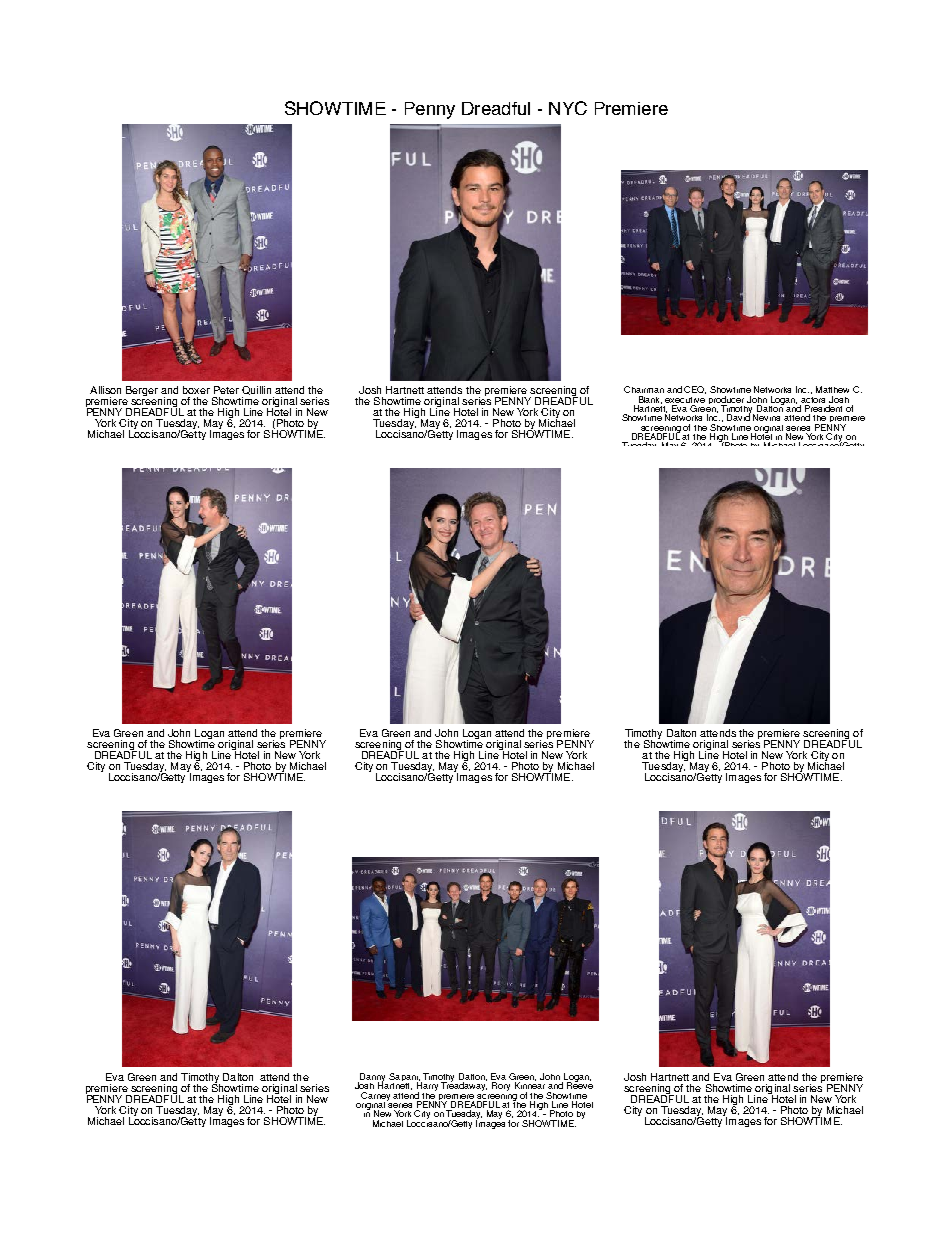 Image resolution: width=952 pixels, height=1233 pixels. Describe the element at coordinates (196, 390) in the screenshot. I see `boxer` at that location.
